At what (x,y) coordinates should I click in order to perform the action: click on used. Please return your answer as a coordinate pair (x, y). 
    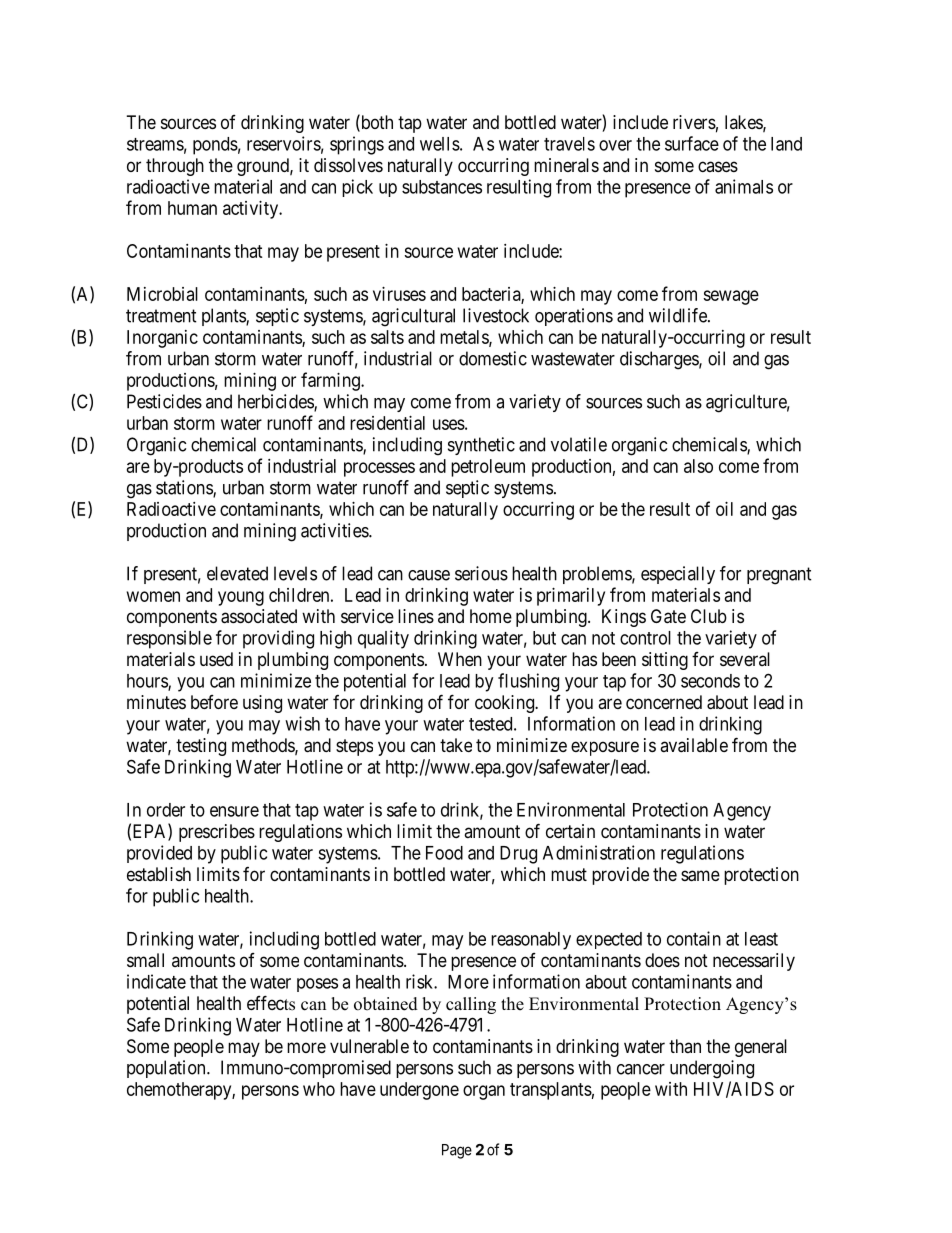
    Looking at the image, I should click on (216, 659).
